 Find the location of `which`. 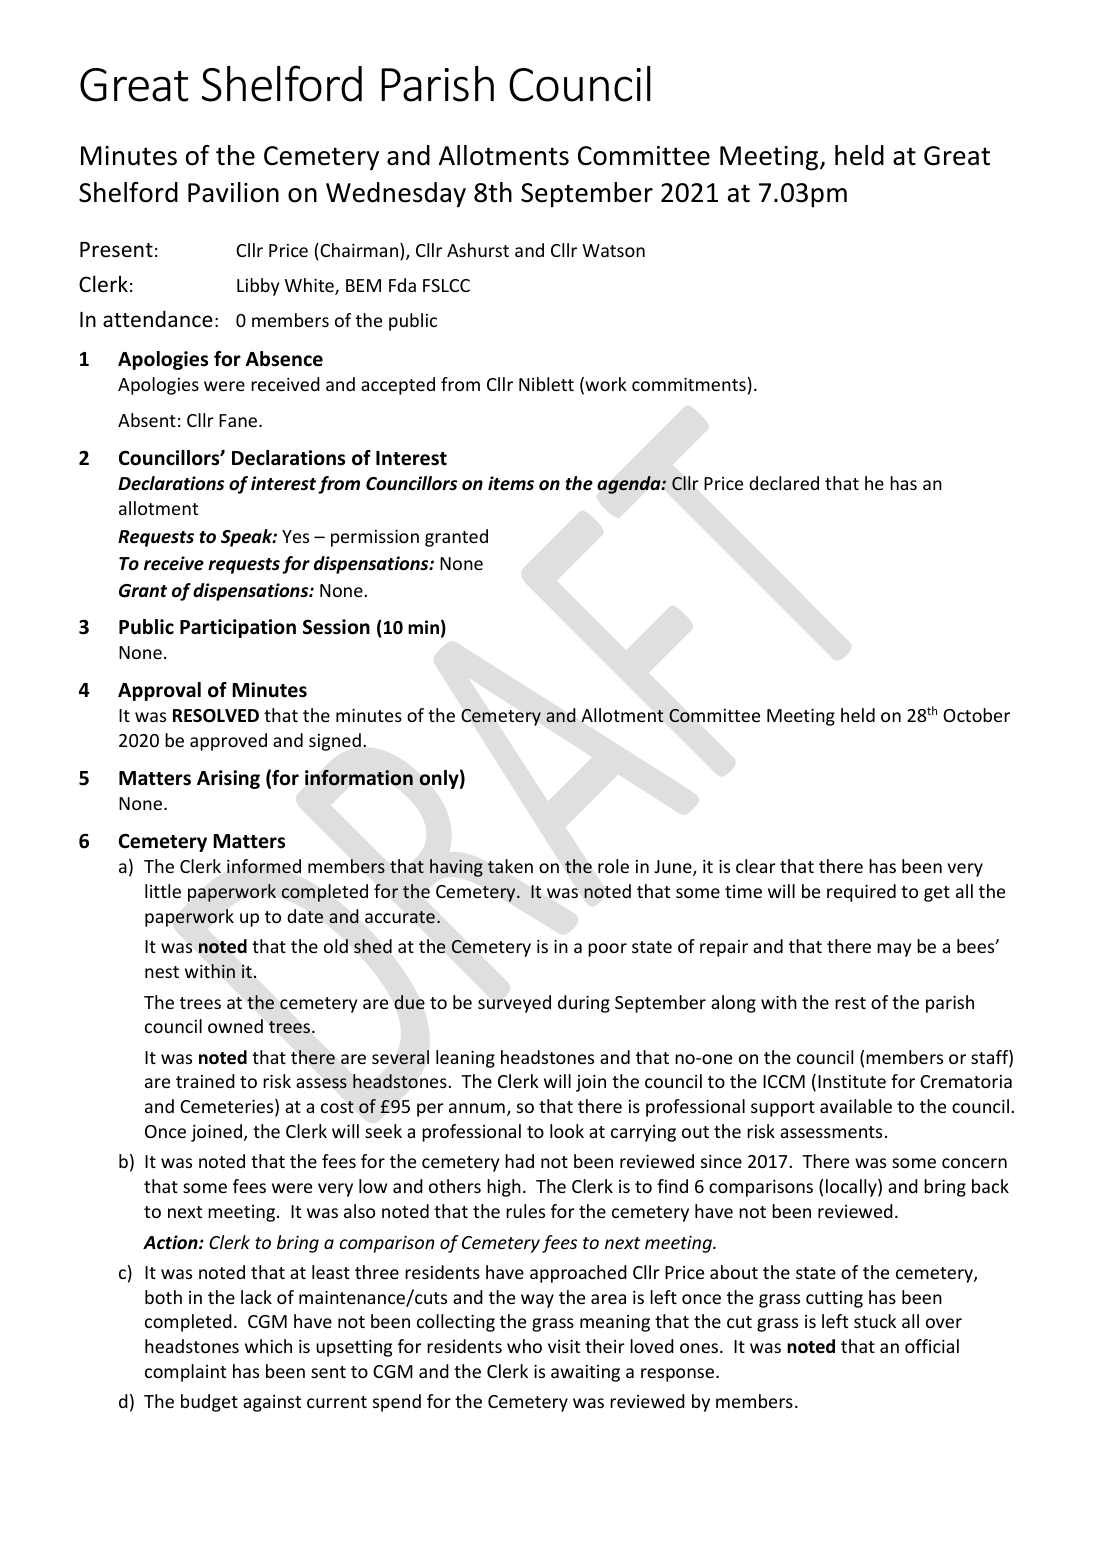

which is located at coordinates (268, 1346).
